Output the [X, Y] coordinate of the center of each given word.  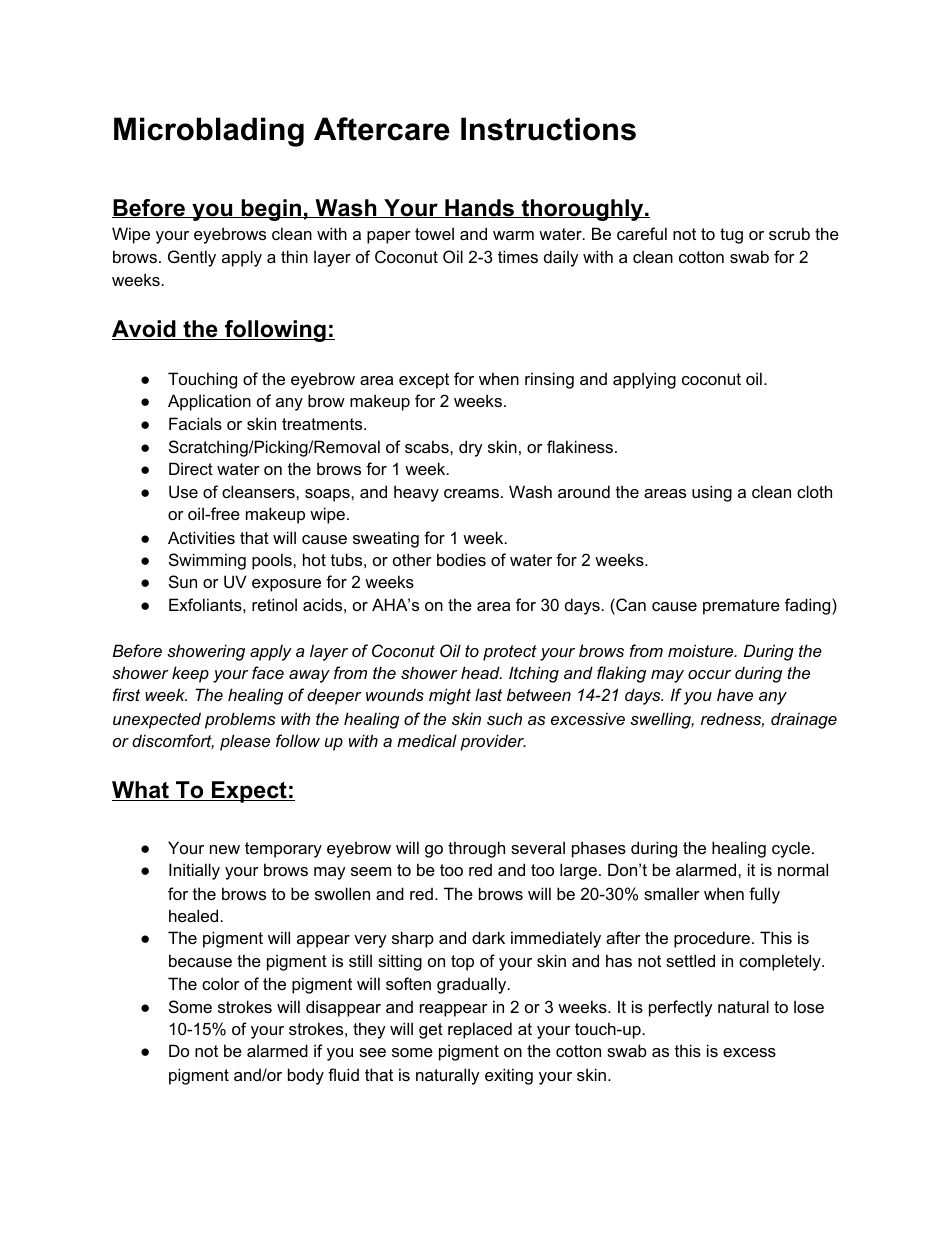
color [221, 983]
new [225, 849]
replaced [480, 1030]
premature [741, 607]
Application [209, 402]
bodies [461, 559]
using [712, 493]
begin [271, 210]
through [476, 849]
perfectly [681, 1008]
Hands [479, 208]
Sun [183, 581]
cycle [791, 849]
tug [731, 236]
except [424, 381]
